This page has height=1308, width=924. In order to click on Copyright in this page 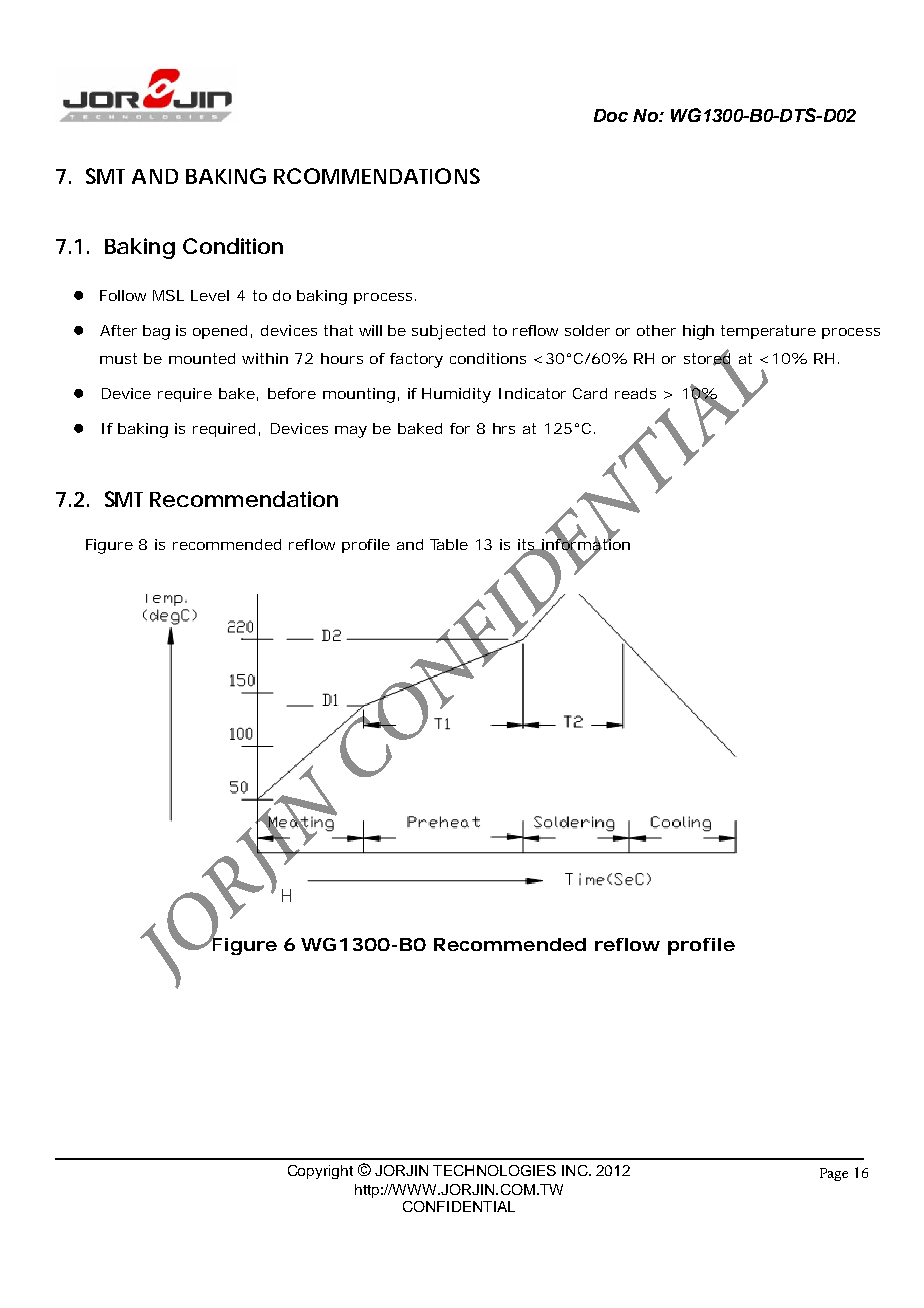, I will do `click(320, 1172)`.
